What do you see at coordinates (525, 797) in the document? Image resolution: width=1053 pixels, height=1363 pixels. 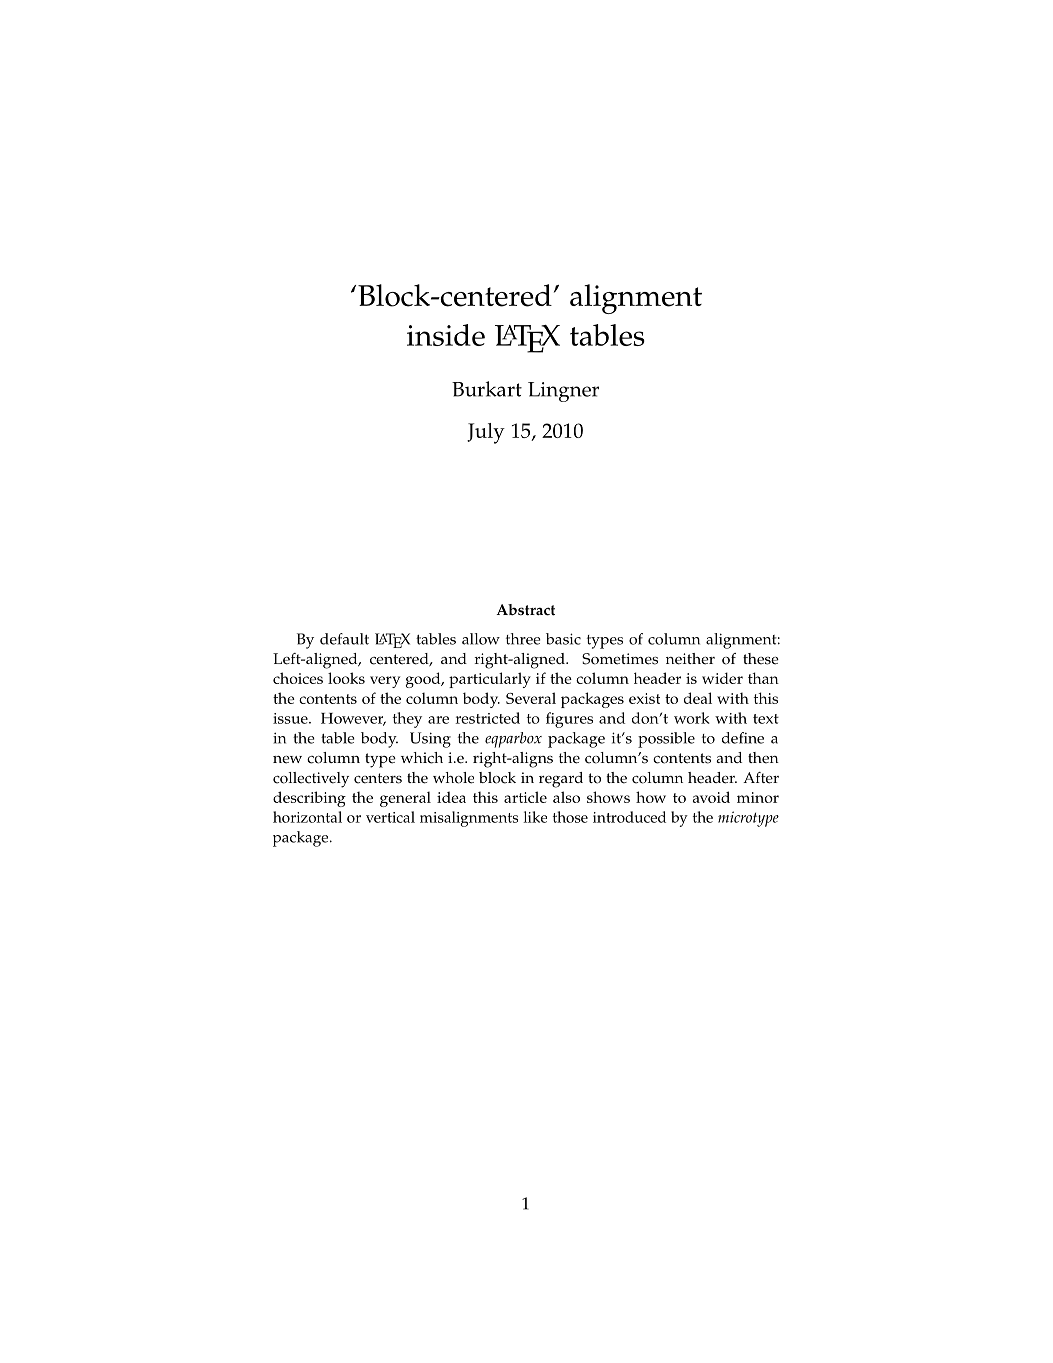 I see `article` at bounding box center [525, 797].
